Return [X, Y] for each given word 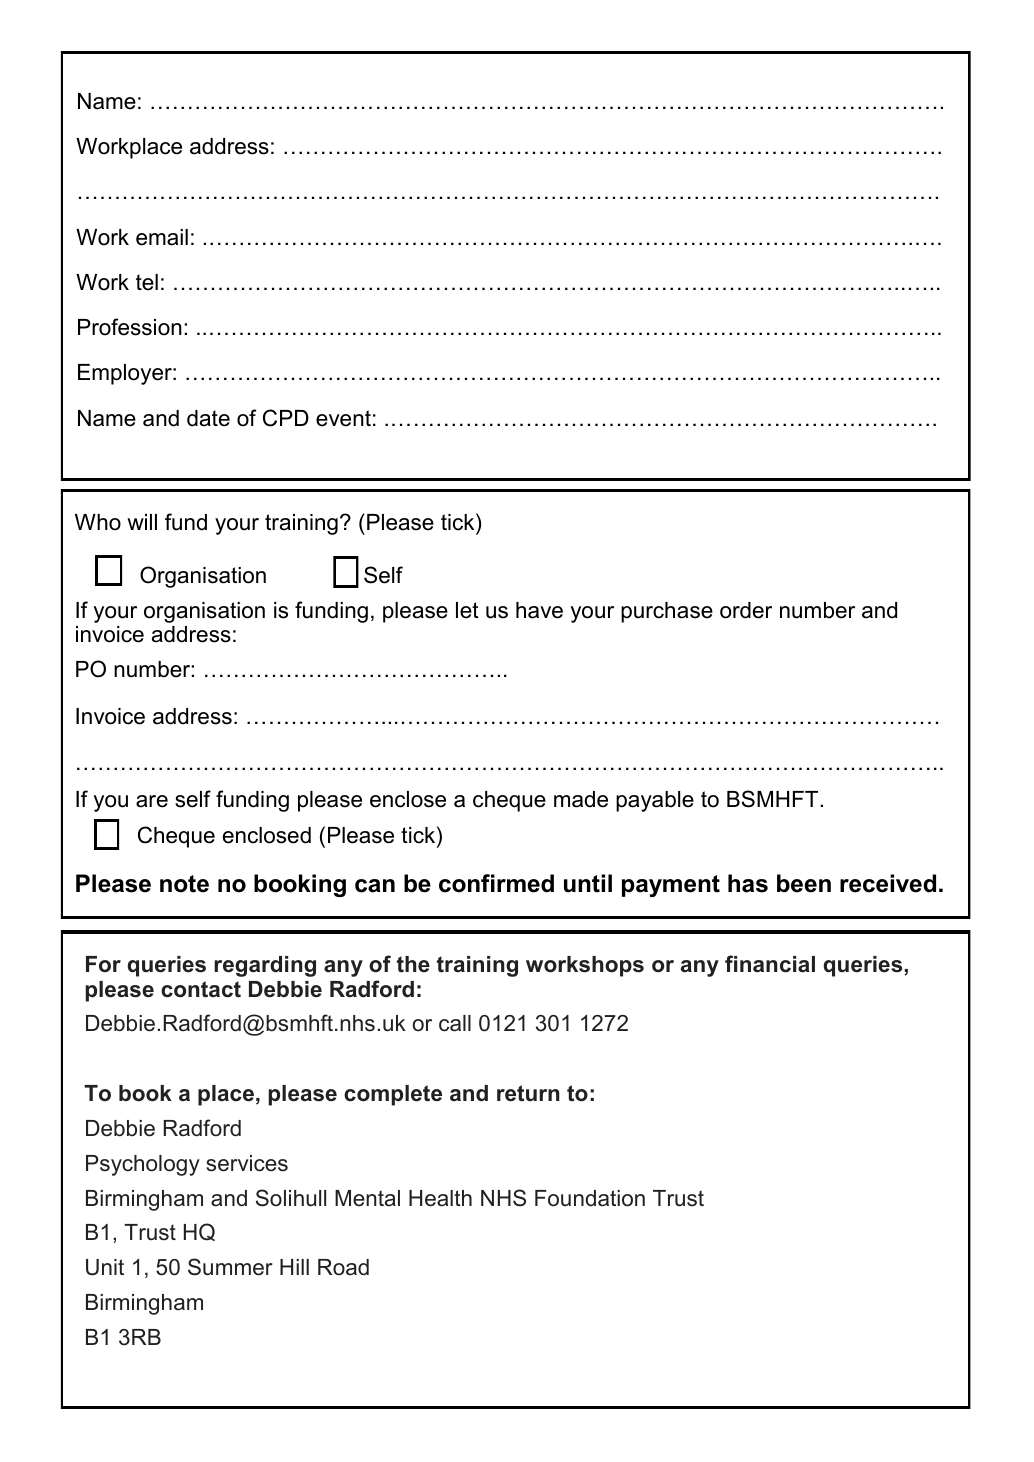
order [746, 610]
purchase [667, 612]
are [152, 801]
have [539, 610]
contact [201, 989]
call [455, 1023]
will [142, 522]
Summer [230, 1267]
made [581, 799]
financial [770, 964]
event [343, 418]
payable [655, 801]
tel [147, 282]
